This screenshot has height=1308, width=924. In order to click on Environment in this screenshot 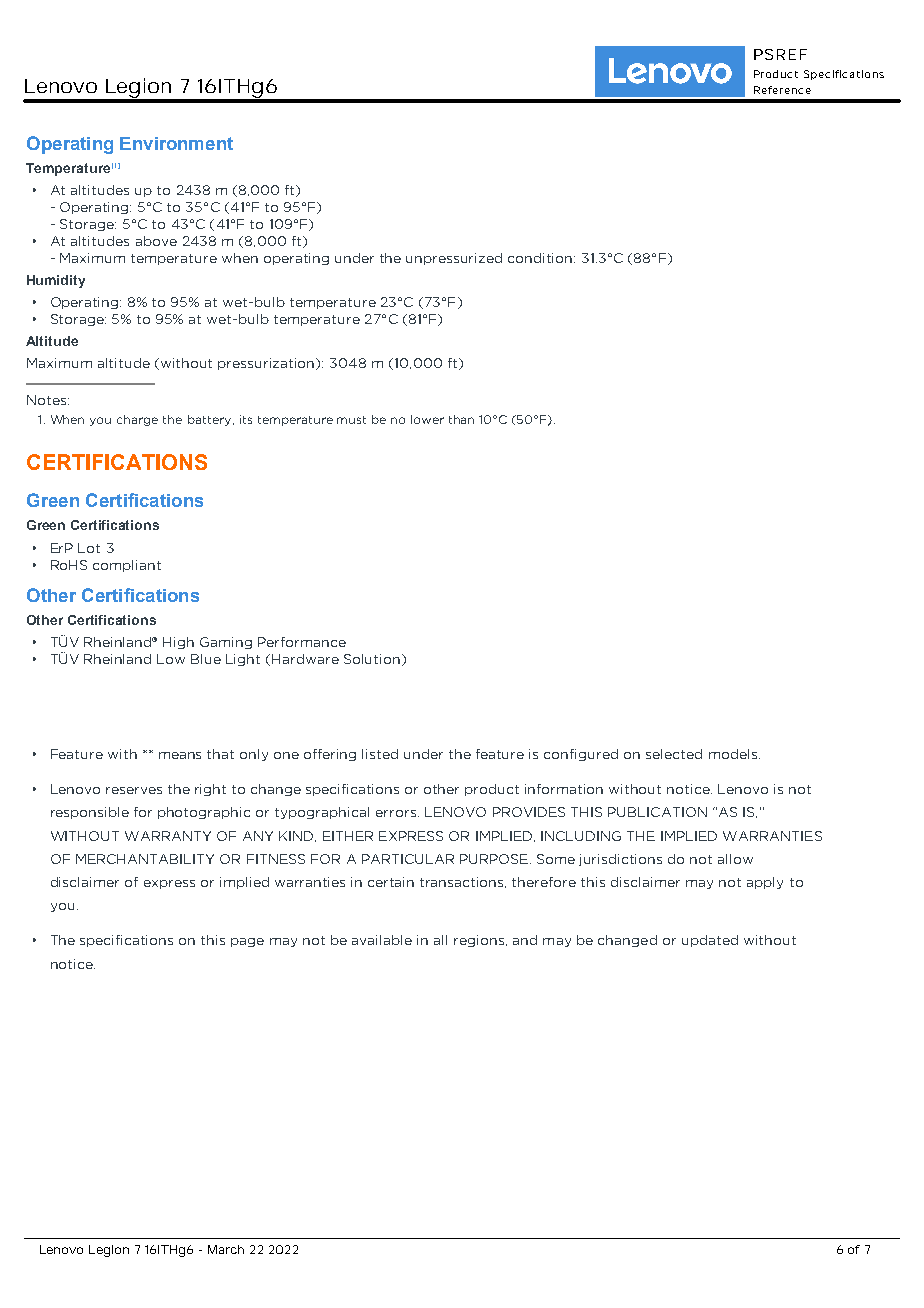, I will do `click(176, 143)`.
